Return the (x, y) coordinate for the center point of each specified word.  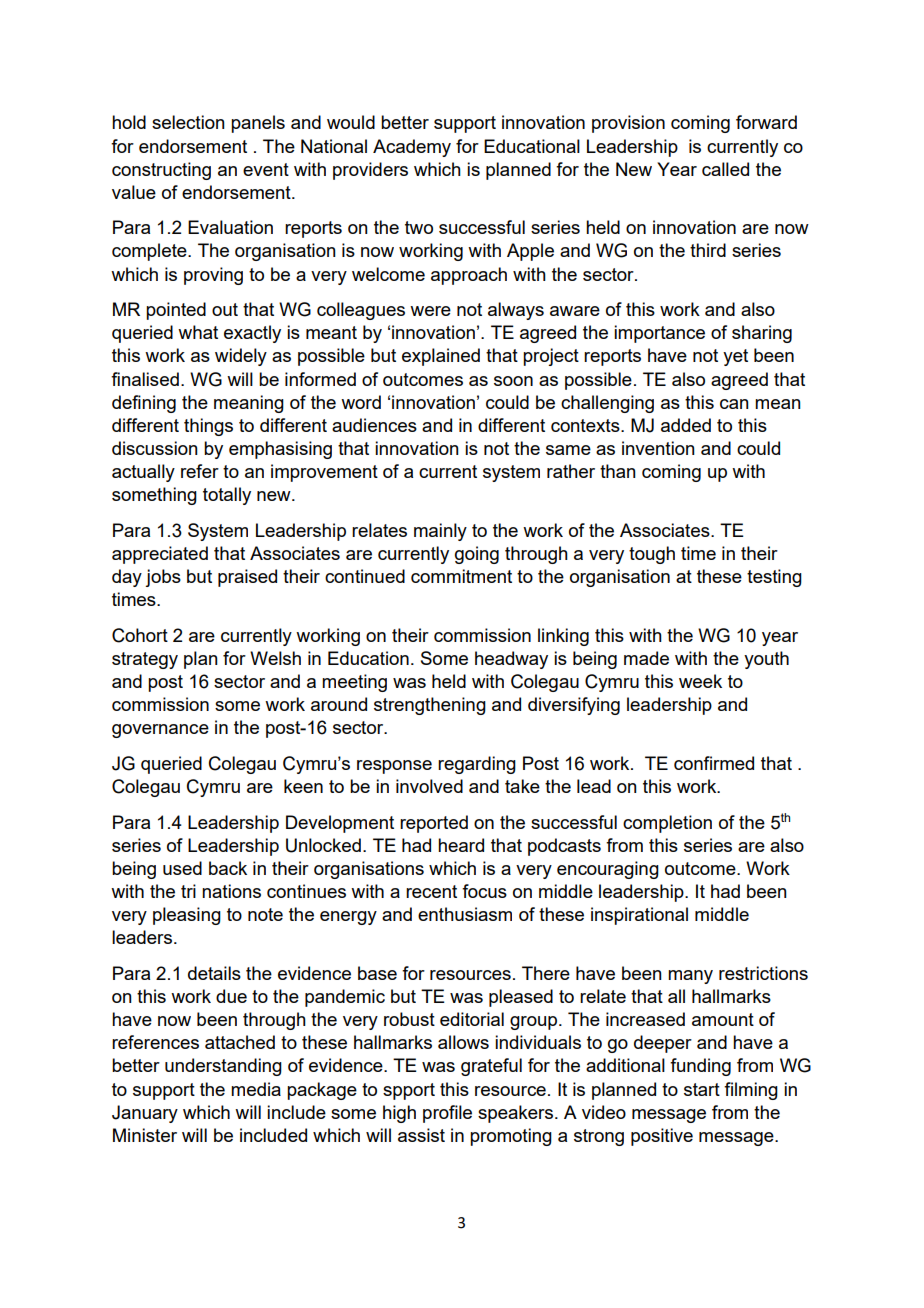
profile (447, 1114)
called (725, 169)
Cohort (140, 635)
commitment (461, 576)
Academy (412, 148)
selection (188, 122)
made (646, 658)
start (702, 1089)
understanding (223, 1067)
